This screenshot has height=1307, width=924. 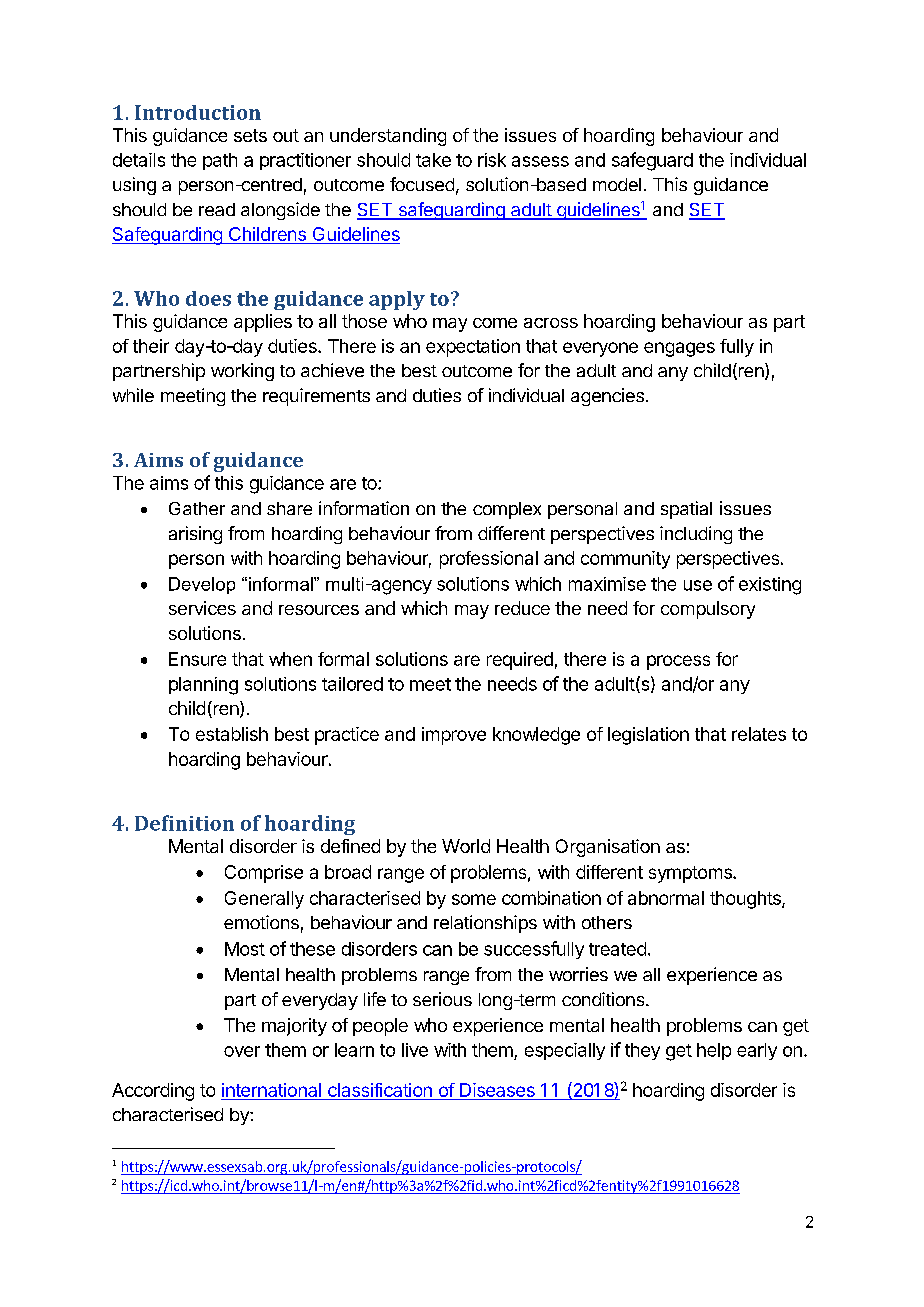 I want to click on complex, so click(x=507, y=510).
